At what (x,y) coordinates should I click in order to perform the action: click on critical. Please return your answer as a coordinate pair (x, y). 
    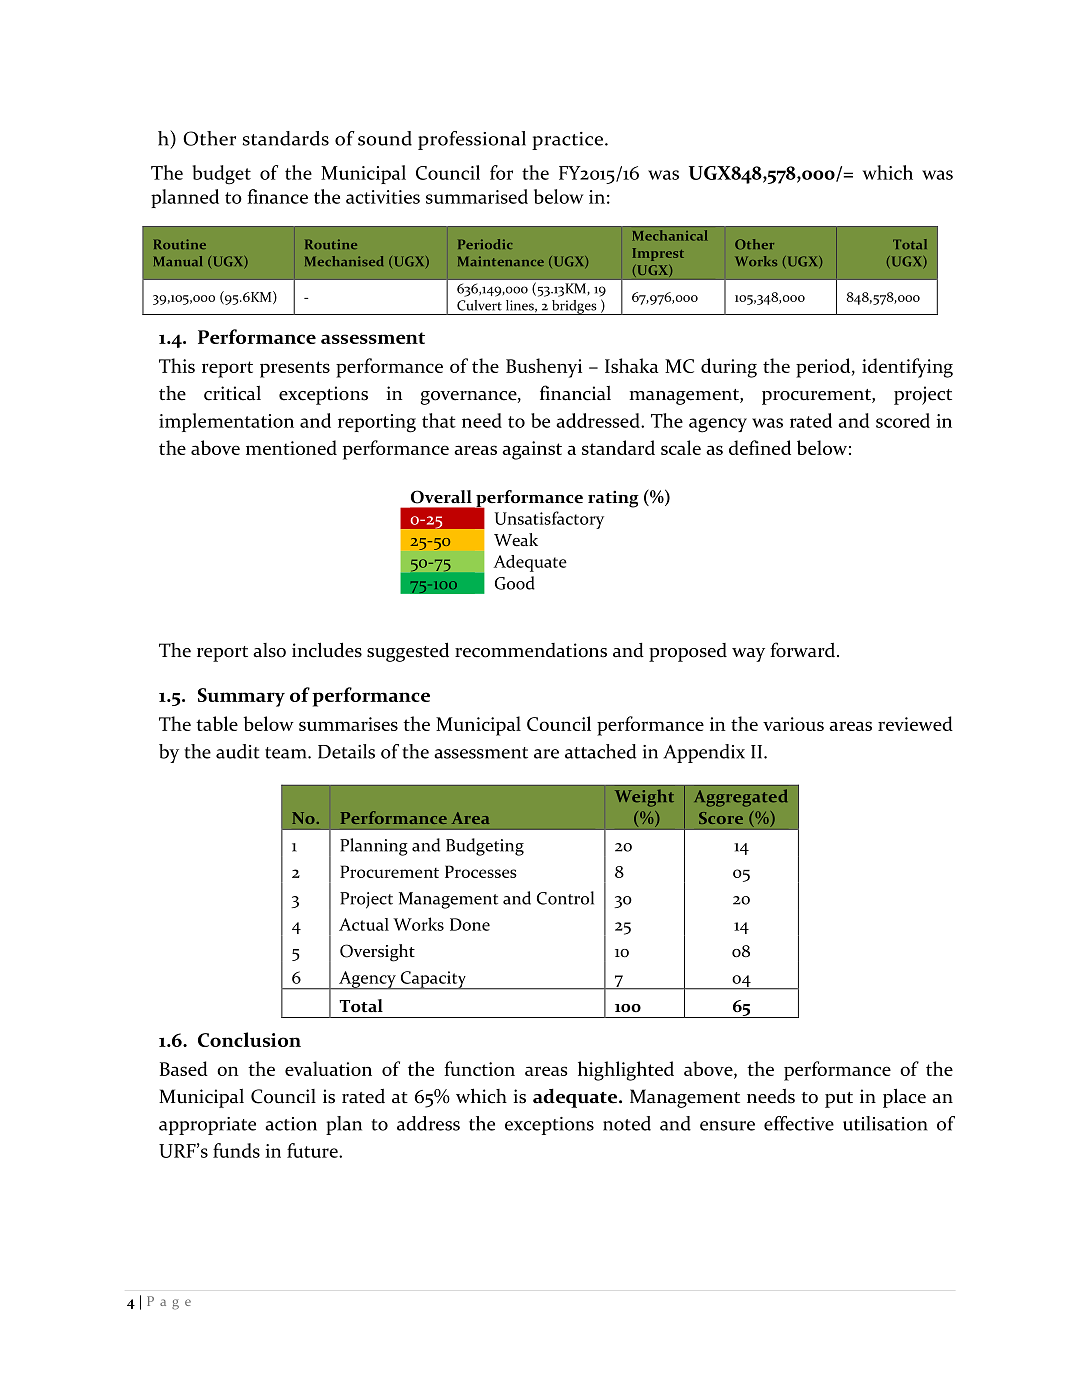
    Looking at the image, I should click on (232, 393).
